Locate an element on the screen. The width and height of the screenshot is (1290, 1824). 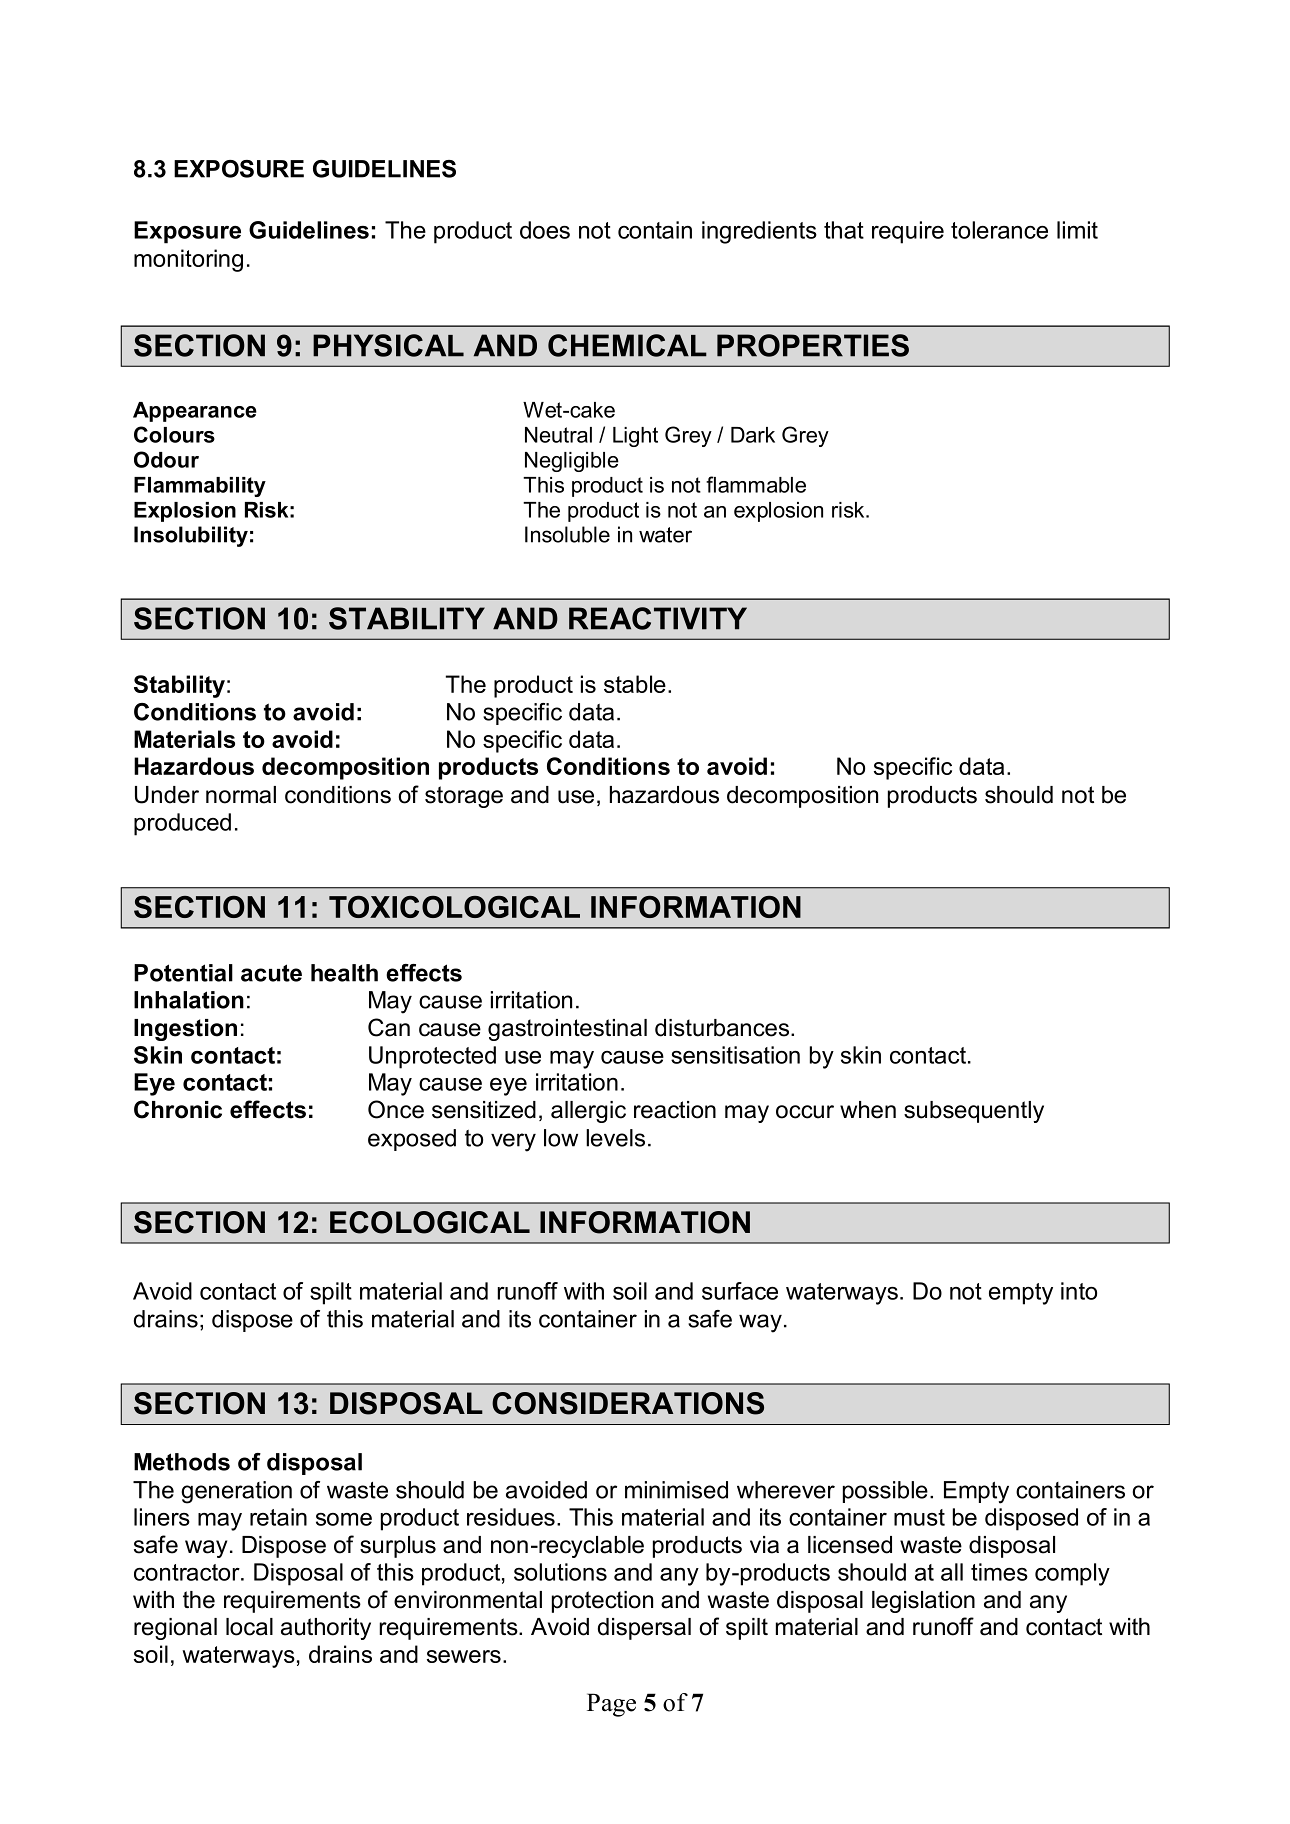
Flammability is located at coordinates (200, 487).
